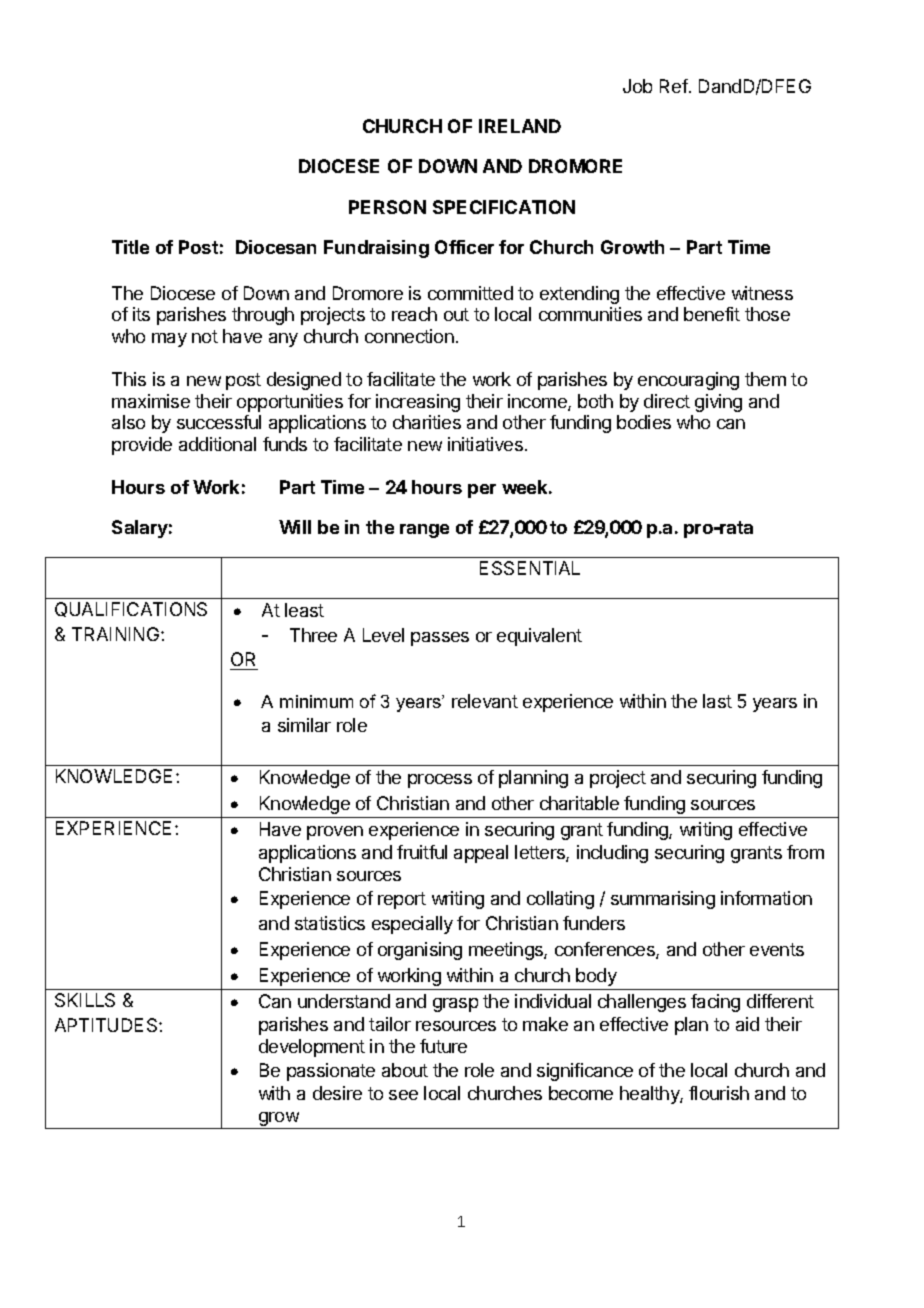  What do you see at coordinates (520, 126) in the screenshot?
I see `IRELAND` at bounding box center [520, 126].
